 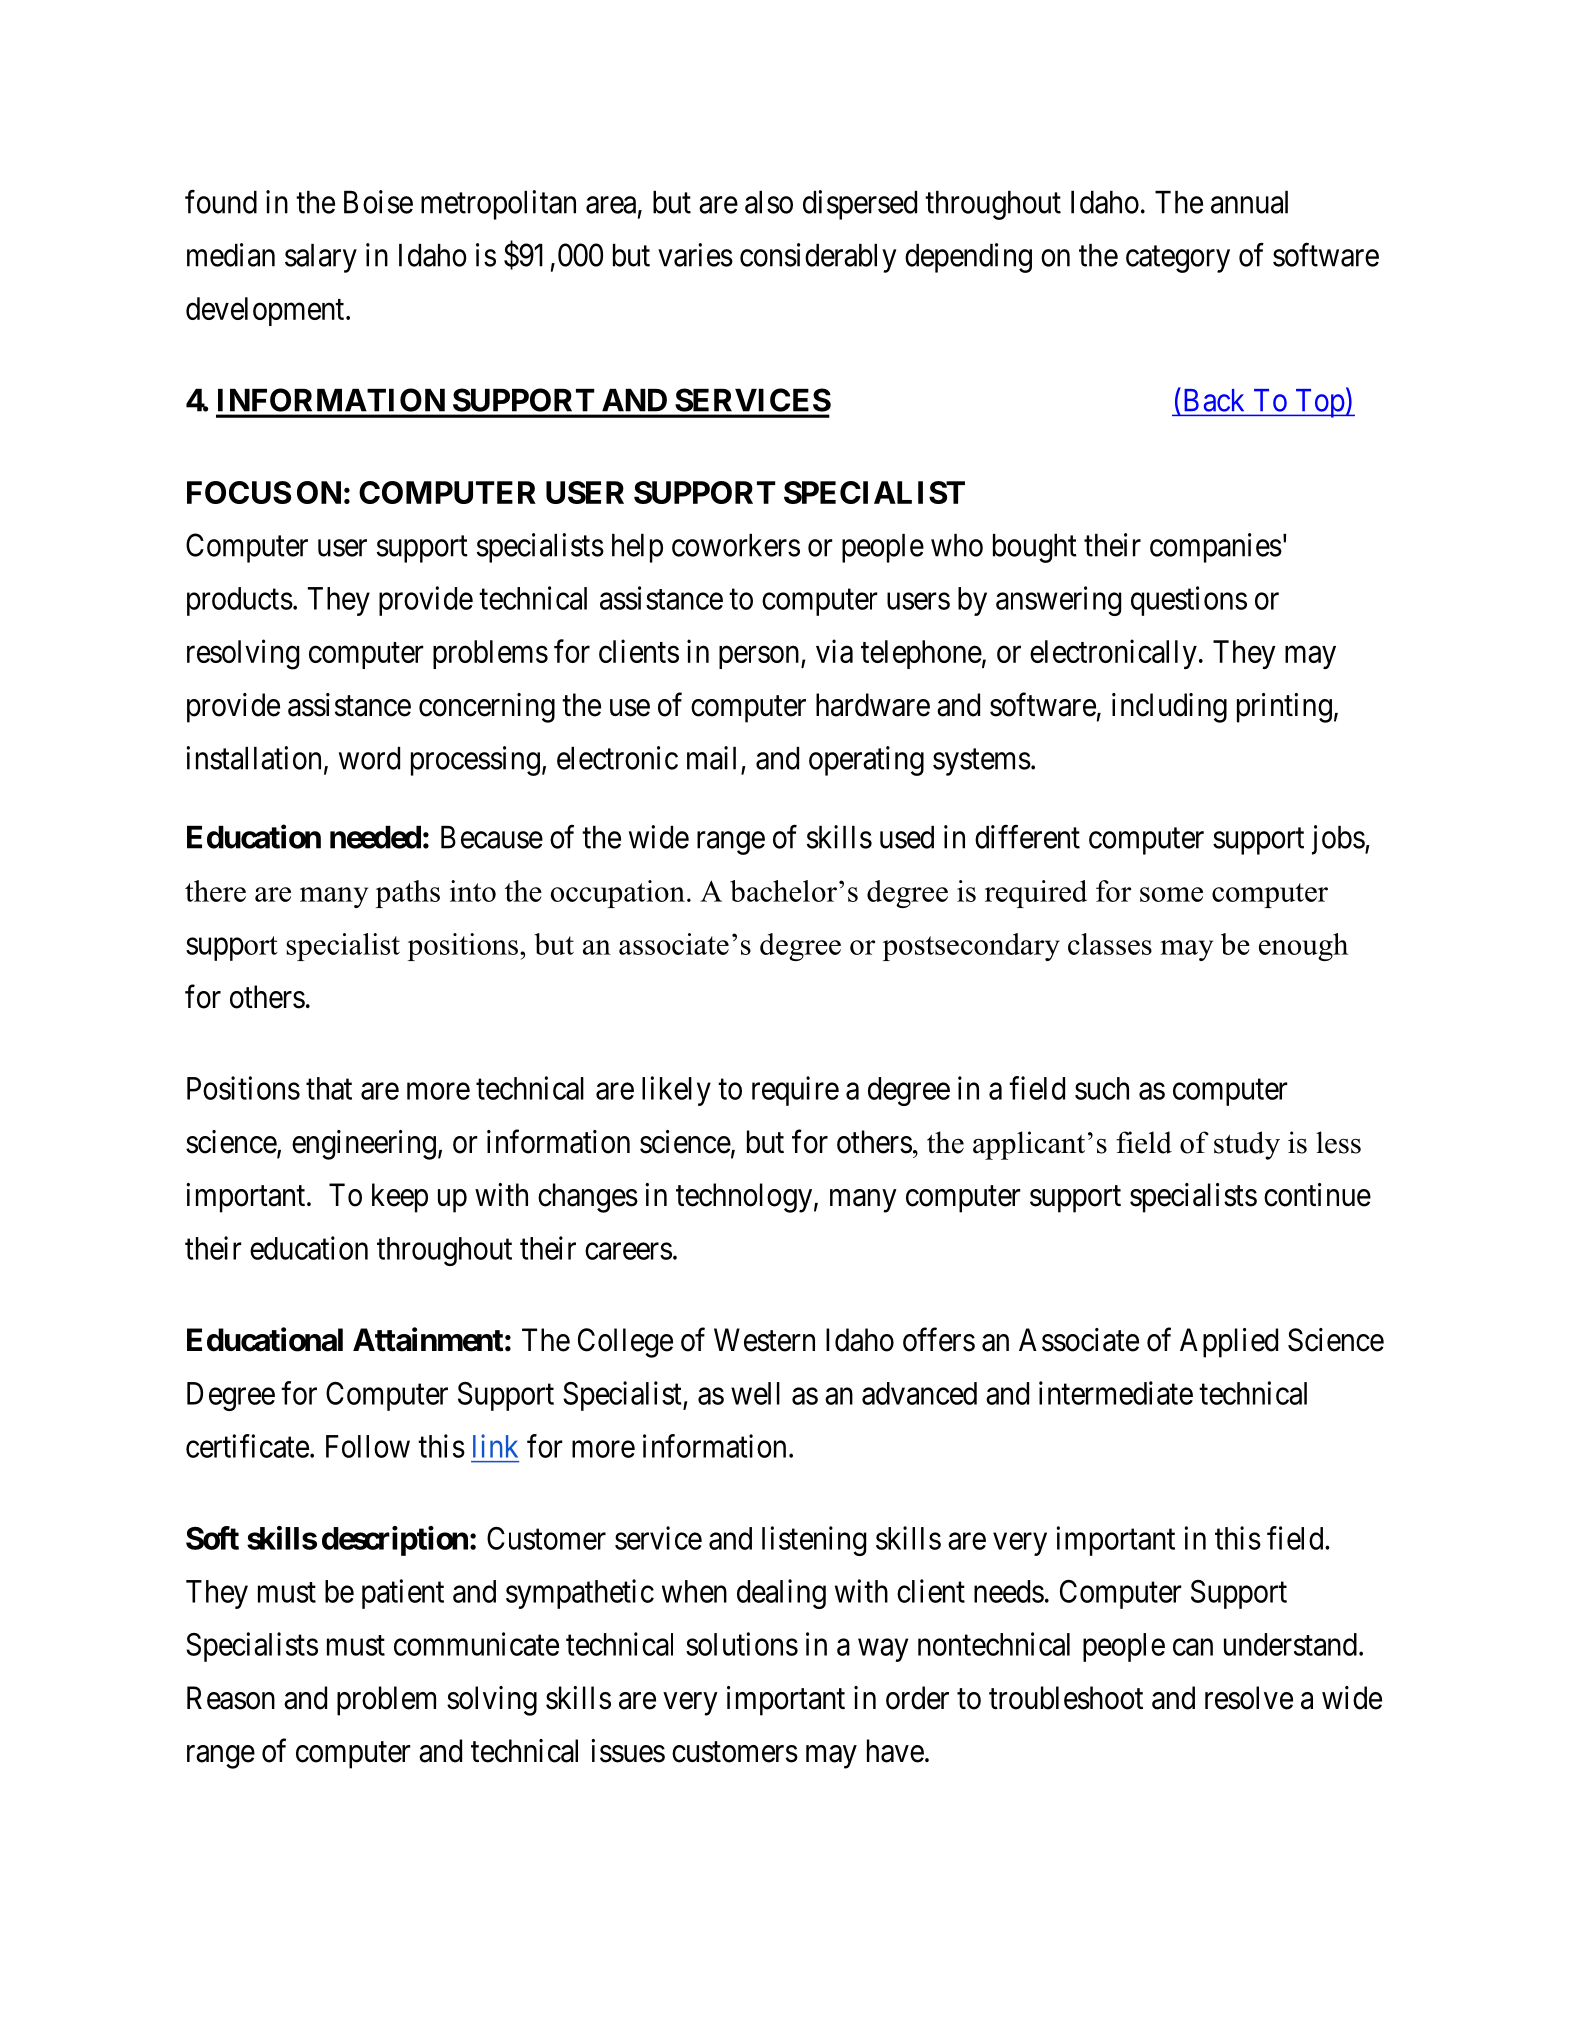 What do you see at coordinates (321, 258) in the screenshot?
I see `salary` at bounding box center [321, 258].
